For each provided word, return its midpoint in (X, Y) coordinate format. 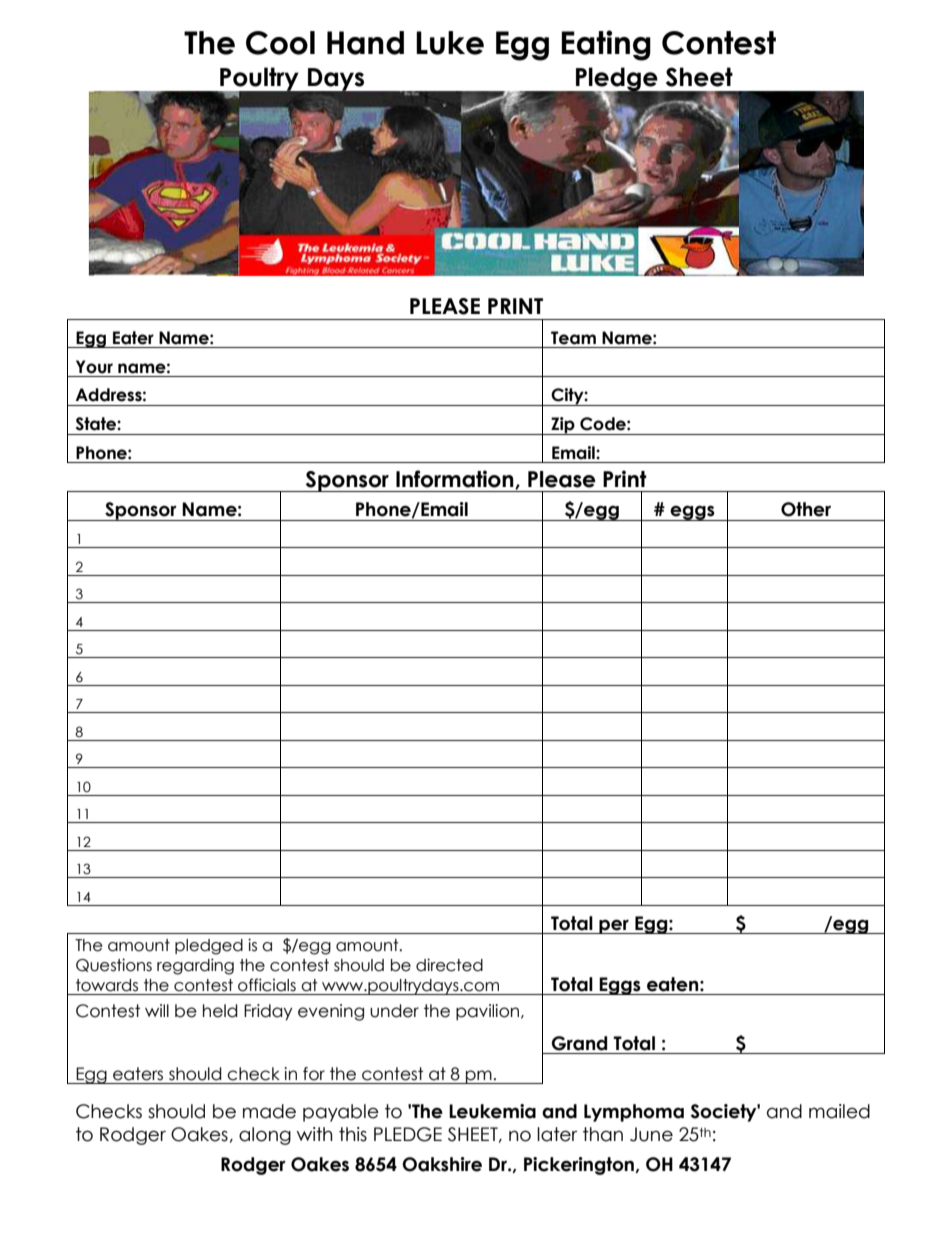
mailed (839, 1111)
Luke (450, 43)
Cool (280, 43)
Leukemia (492, 1111)
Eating (606, 45)
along (265, 1136)
